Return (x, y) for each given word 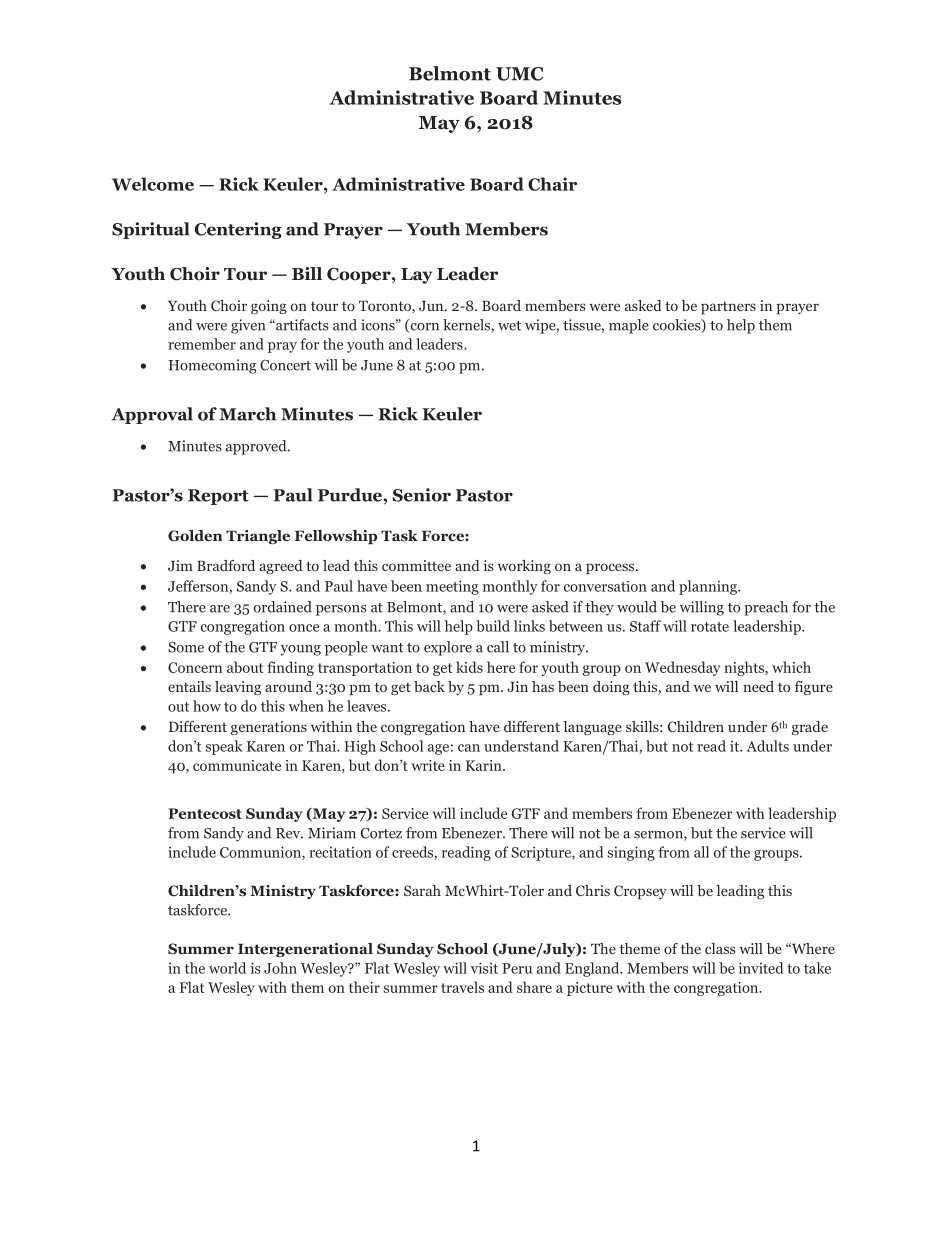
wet (509, 326)
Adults (767, 746)
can (469, 748)
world (227, 968)
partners (728, 307)
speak (224, 747)
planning (709, 587)
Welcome (153, 184)
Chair (552, 184)
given (248, 326)
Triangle (258, 537)
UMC (519, 74)
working (524, 567)
